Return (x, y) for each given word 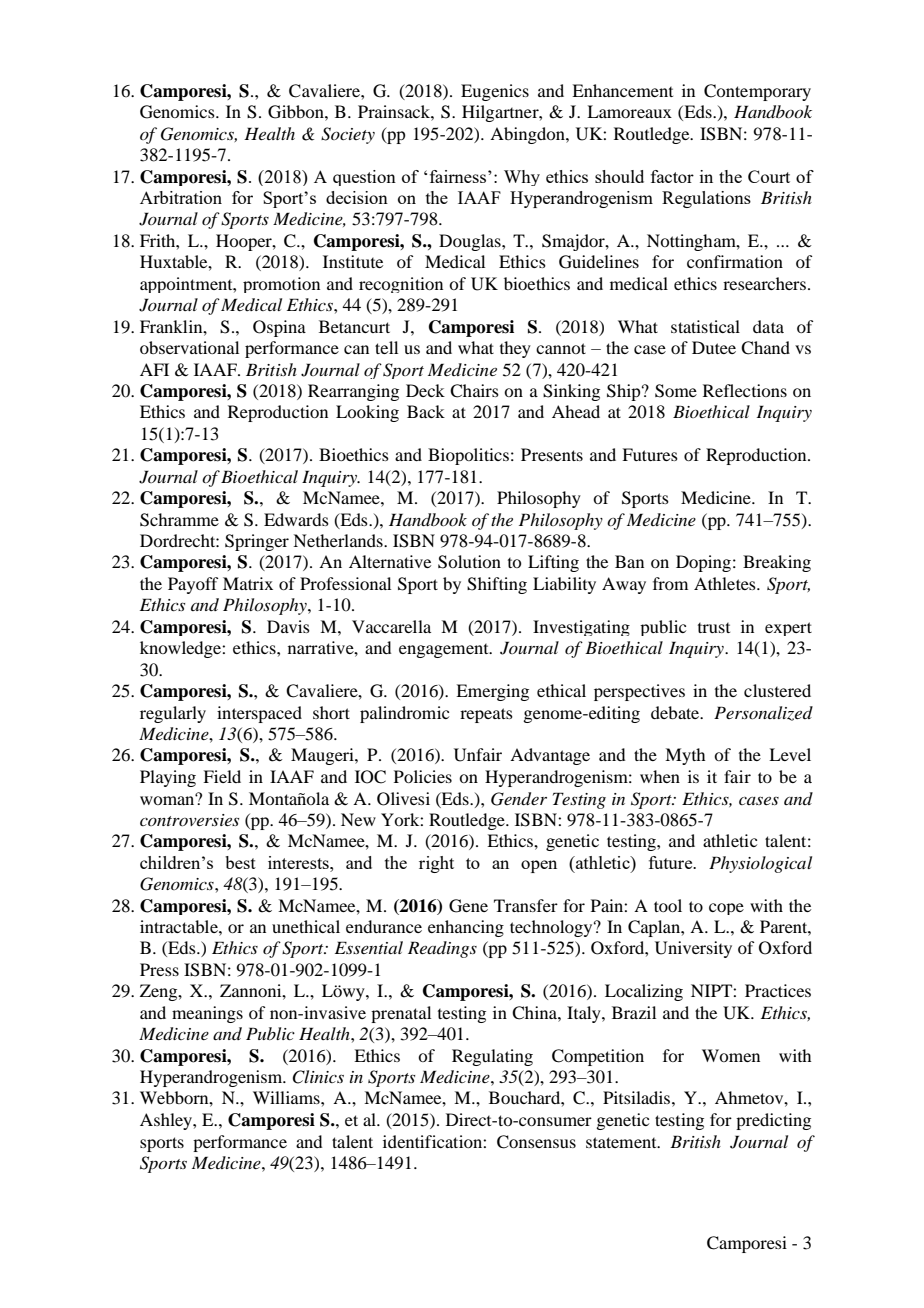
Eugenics (495, 92)
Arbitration (181, 197)
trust (714, 628)
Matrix (248, 583)
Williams (287, 1097)
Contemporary (757, 92)
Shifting (497, 585)
